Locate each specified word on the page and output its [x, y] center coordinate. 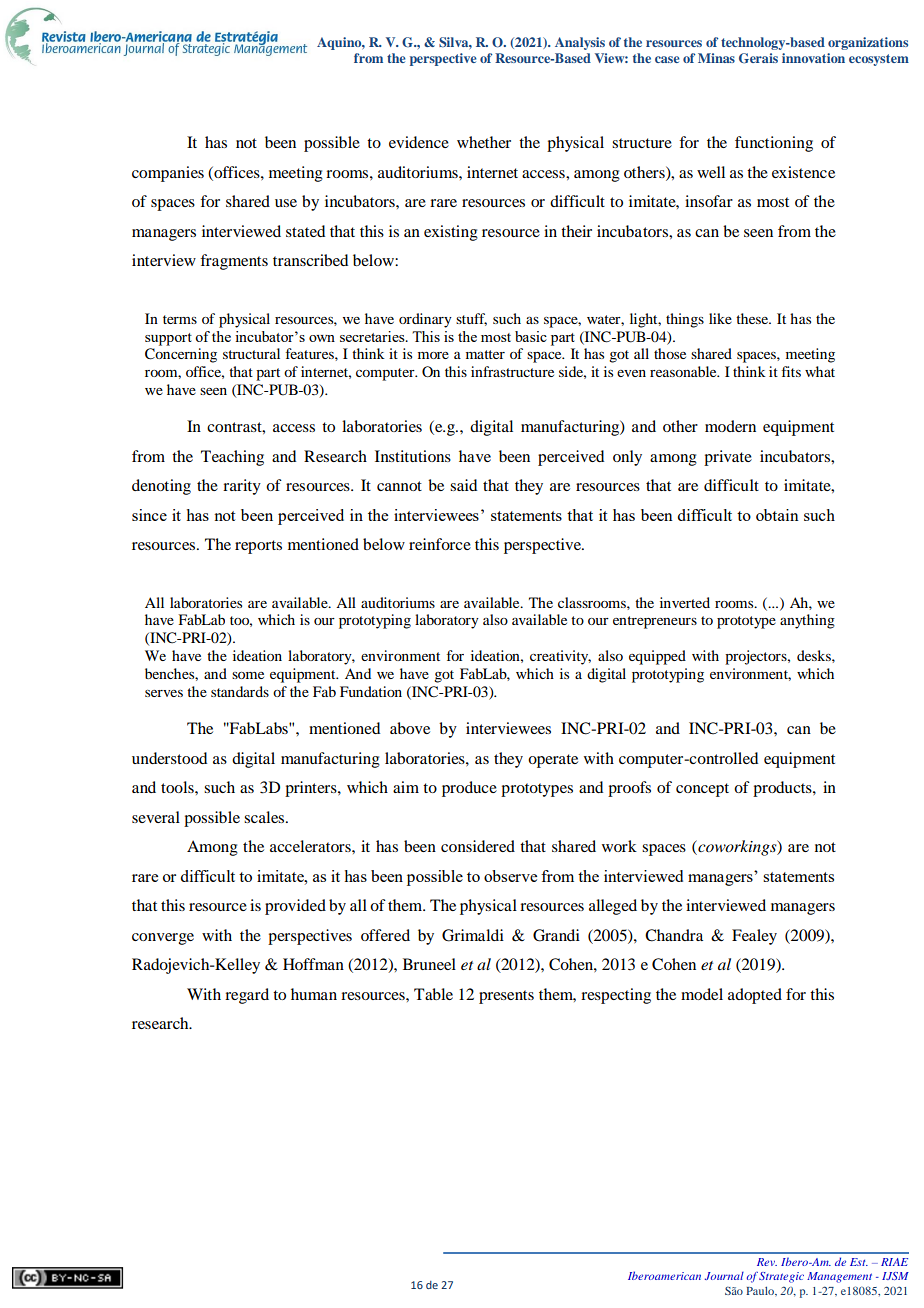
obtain [777, 515]
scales [265, 817]
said [463, 485]
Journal [724, 1276]
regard [247, 996]
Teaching [232, 458]
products [783, 789]
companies [168, 174]
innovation [813, 58]
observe [510, 876]
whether [484, 142]
